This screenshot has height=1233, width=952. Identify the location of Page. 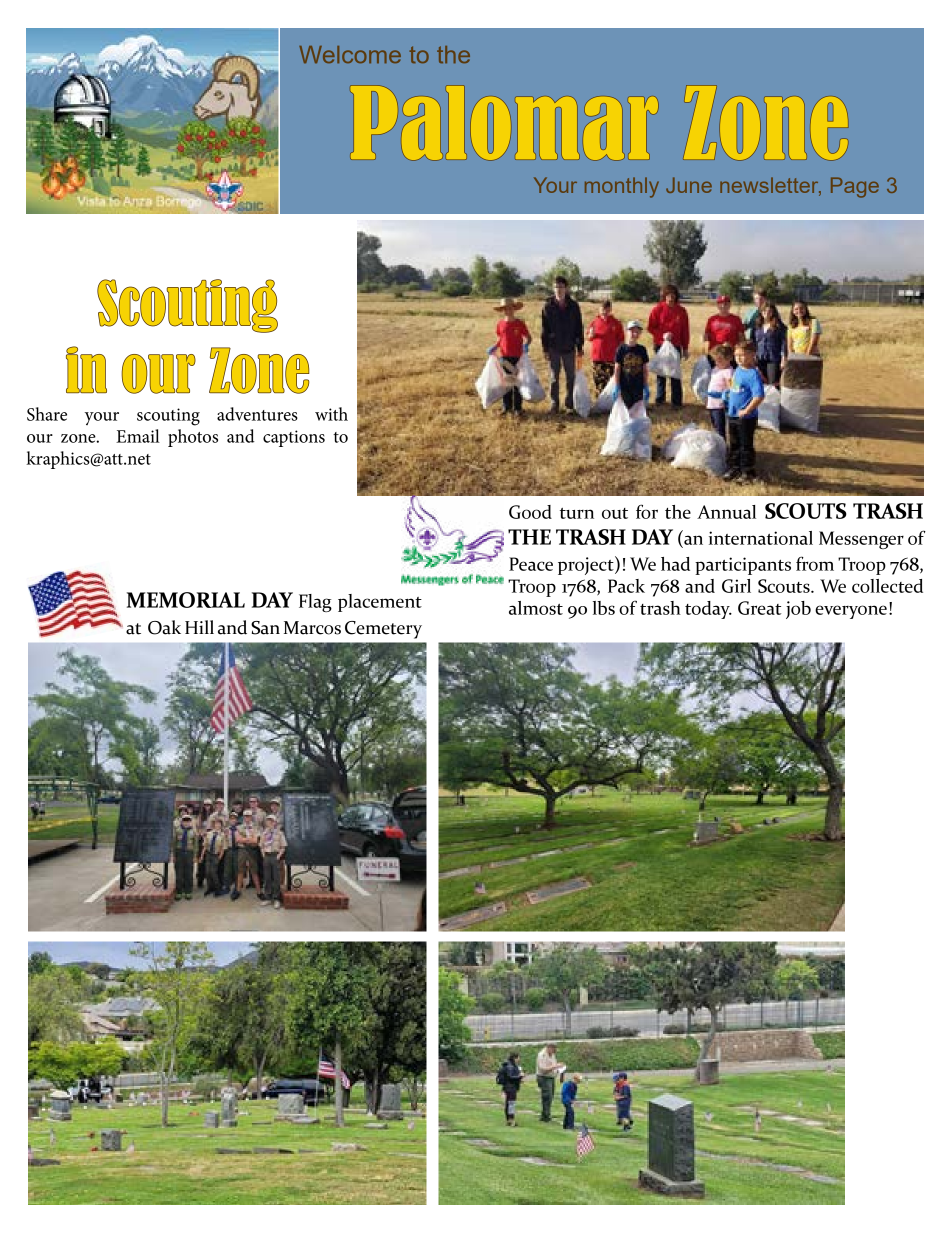
(855, 187).
